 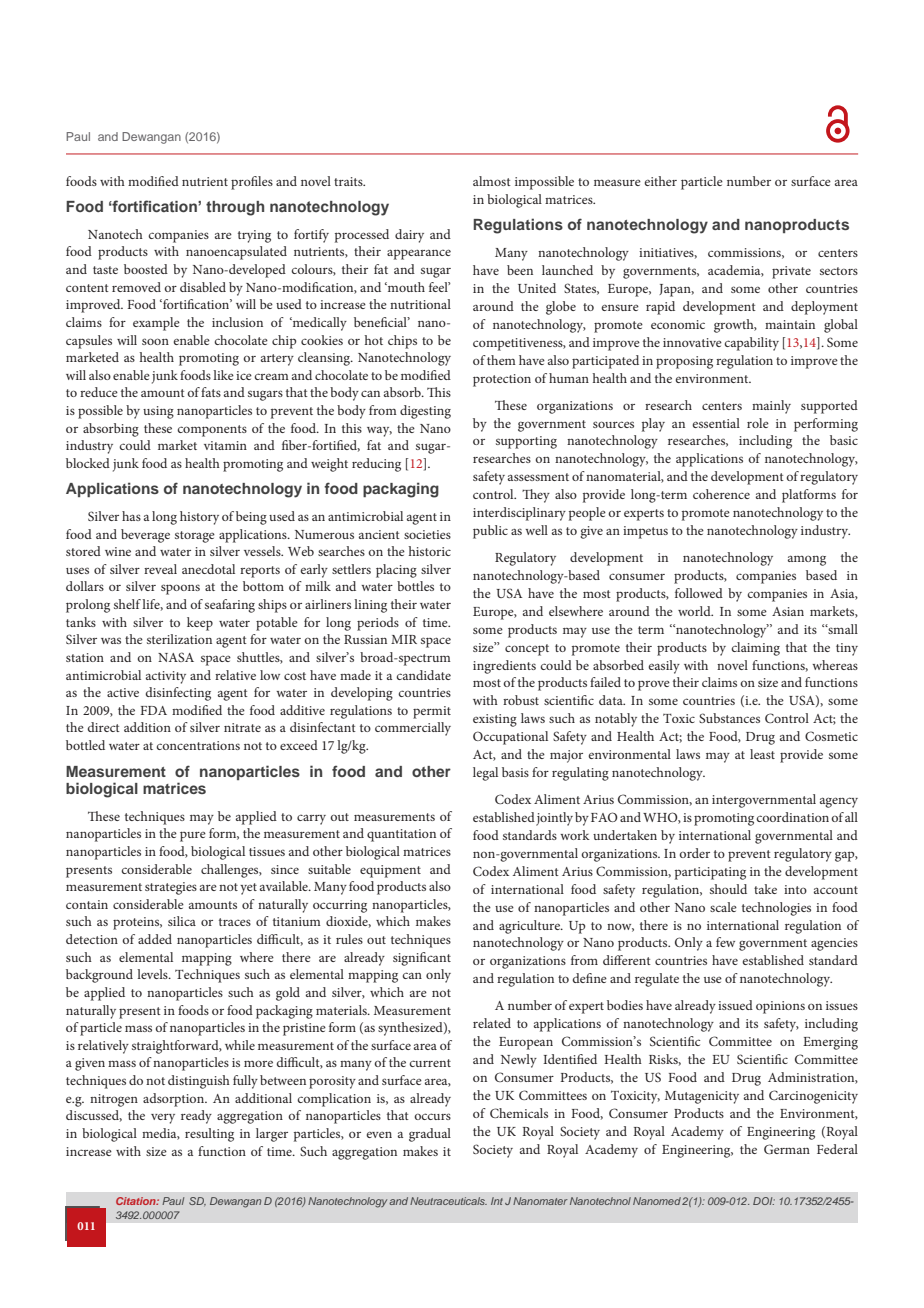 I want to click on German, so click(x=787, y=1149).
